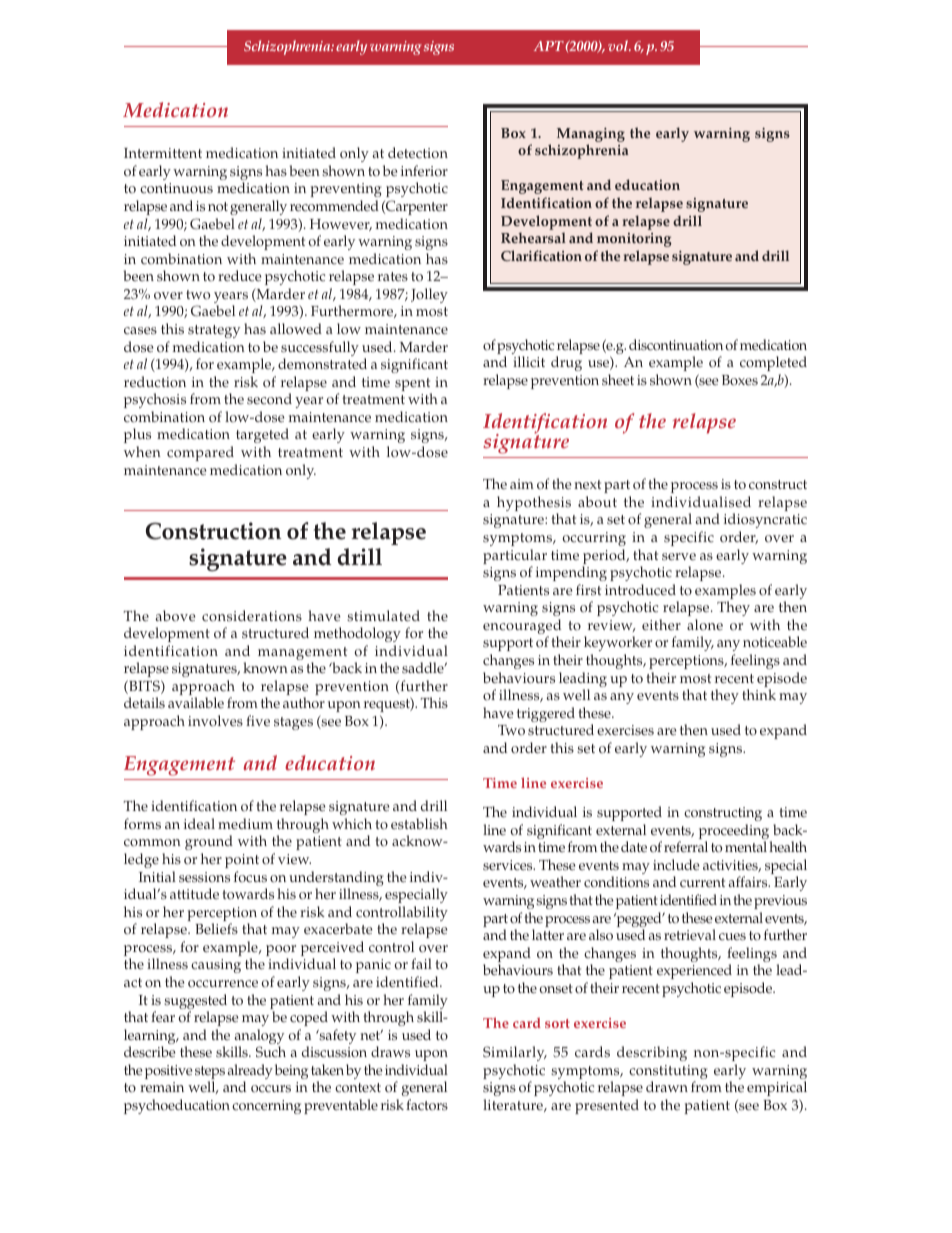 The height and width of the image is (1233, 952). Describe the element at coordinates (740, 380) in the image. I see `Boxes` at that location.
